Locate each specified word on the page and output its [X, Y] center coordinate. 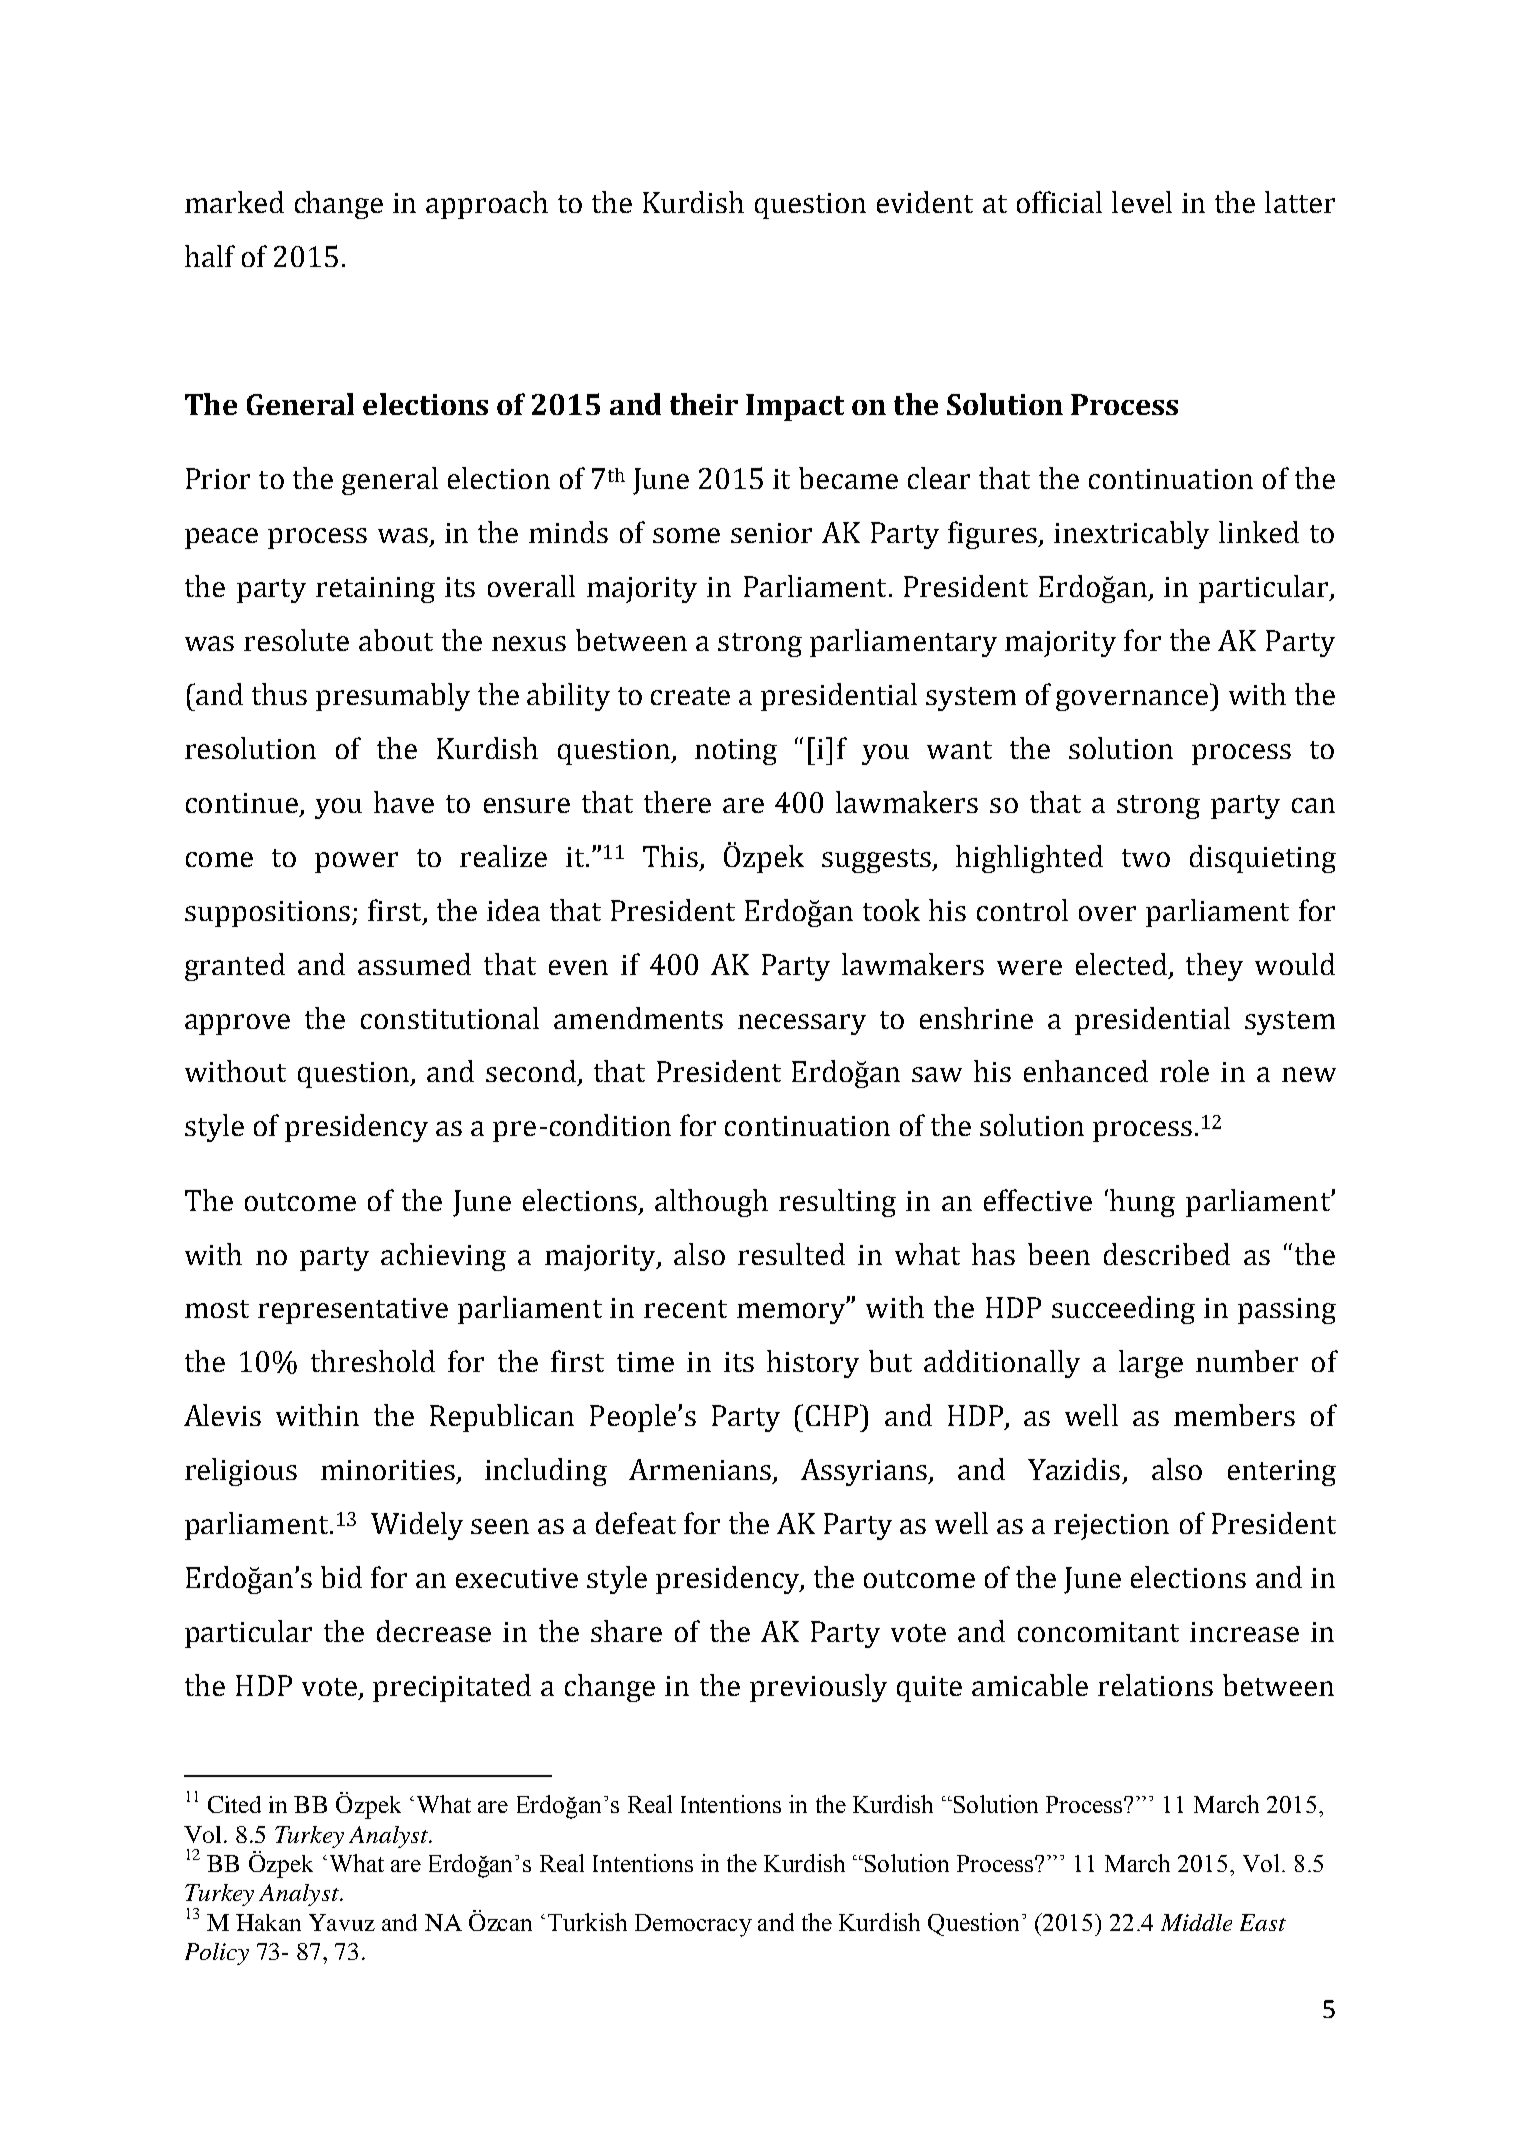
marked [234, 202]
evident [925, 202]
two [1146, 858]
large [1151, 1364]
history [813, 1364]
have [404, 802]
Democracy [693, 1925]
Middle [1196, 1922]
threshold [373, 1361]
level [1142, 202]
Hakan [268, 1922]
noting [736, 752]
